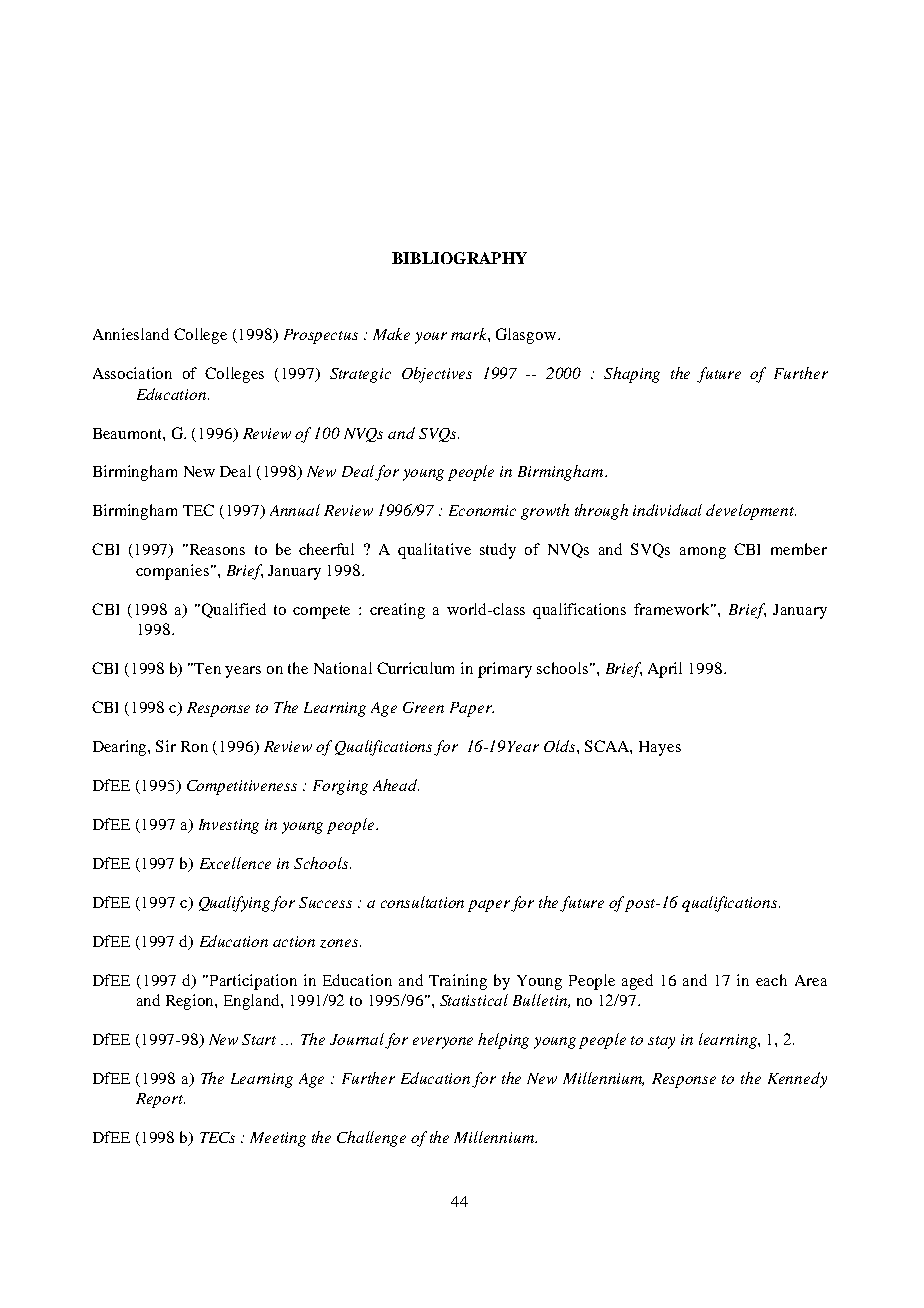 Image resolution: width=924 pixels, height=1308 pixels. What do you see at coordinates (498, 551) in the screenshot?
I see `study` at bounding box center [498, 551].
